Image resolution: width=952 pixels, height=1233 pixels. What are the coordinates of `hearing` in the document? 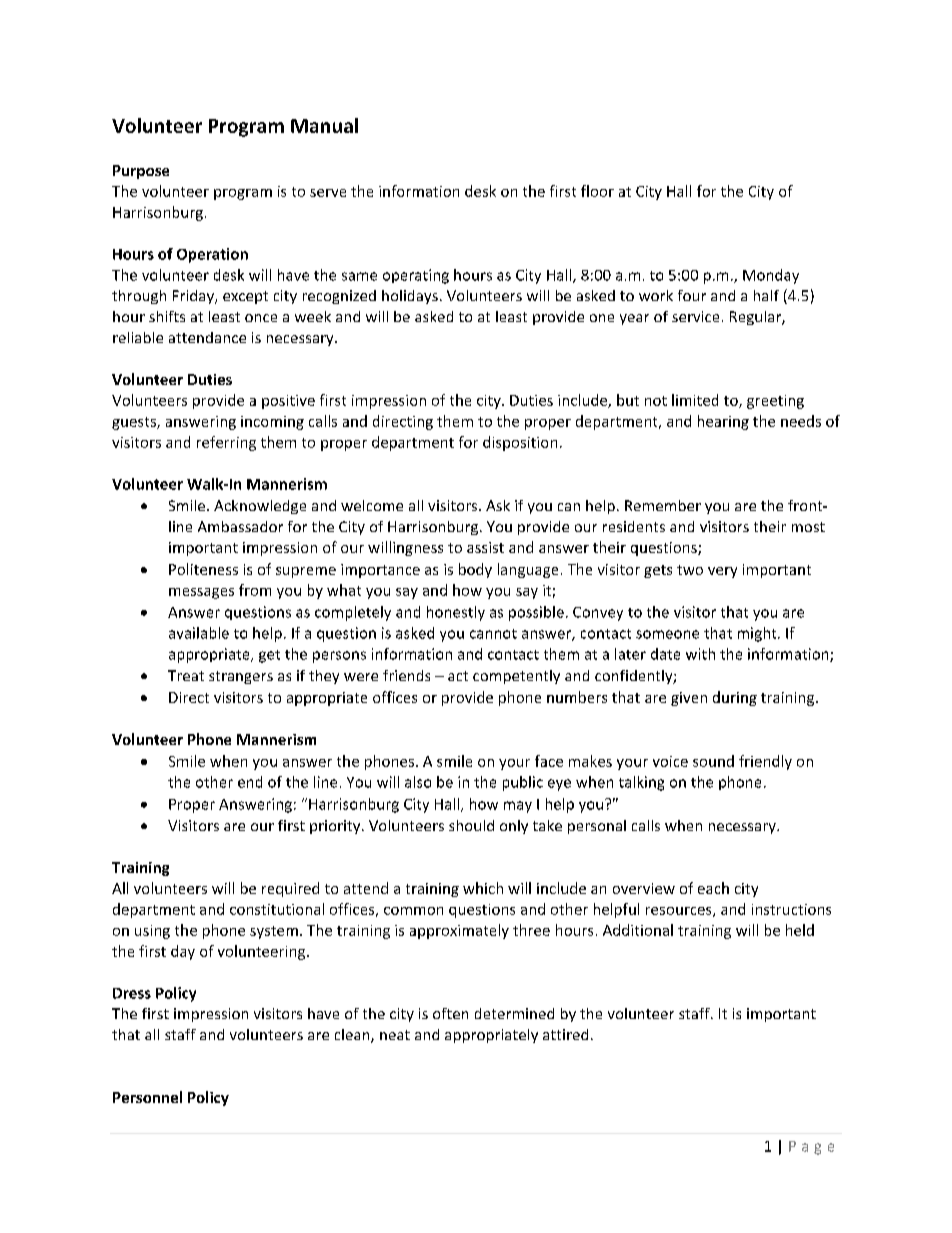 It's located at (723, 422).
